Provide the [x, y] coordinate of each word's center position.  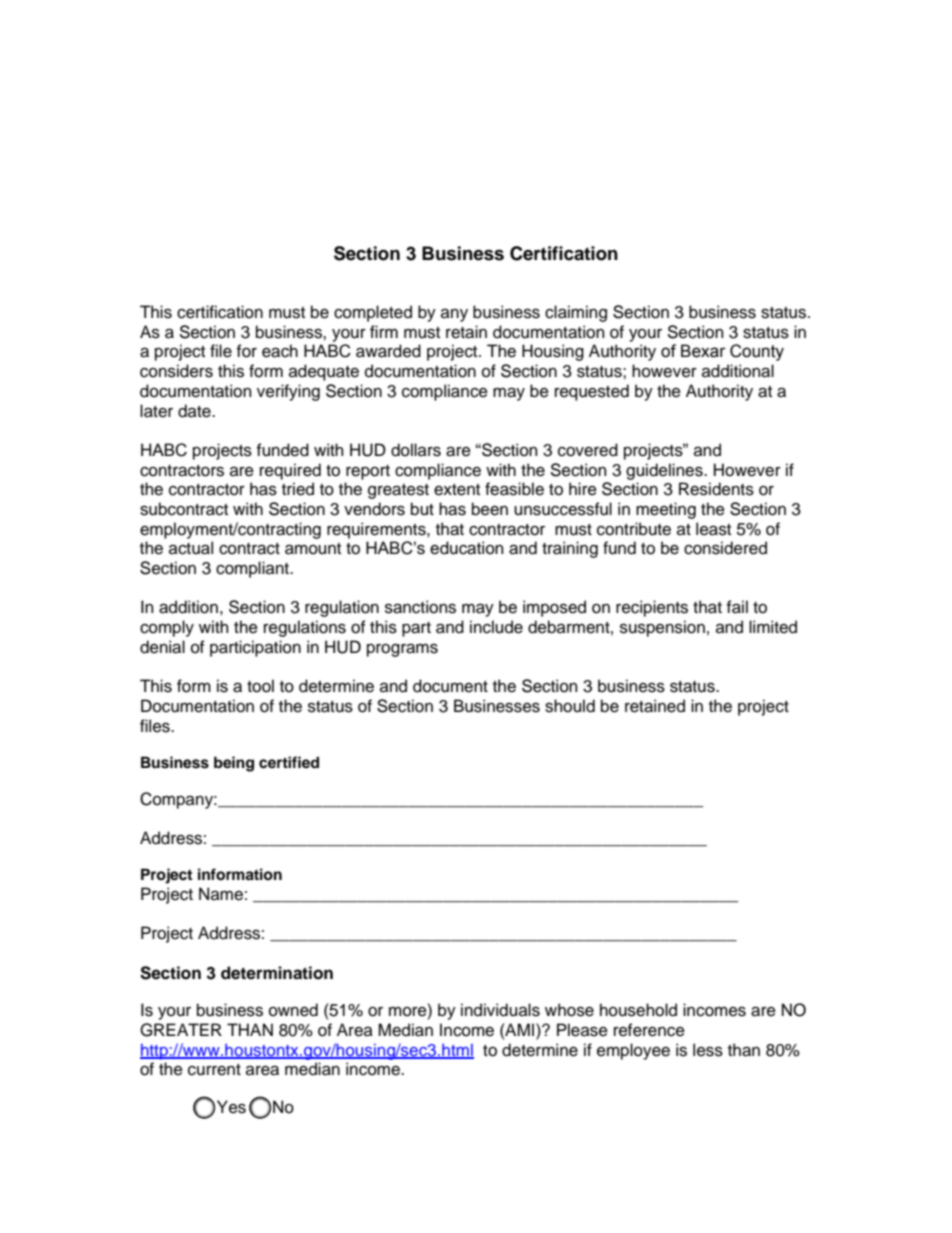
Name [221, 894]
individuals [500, 1010]
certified [289, 762]
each [280, 351]
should [570, 706]
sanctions [420, 607]
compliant [253, 569]
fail [737, 607]
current [214, 1070]
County [757, 352]
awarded [388, 351]
